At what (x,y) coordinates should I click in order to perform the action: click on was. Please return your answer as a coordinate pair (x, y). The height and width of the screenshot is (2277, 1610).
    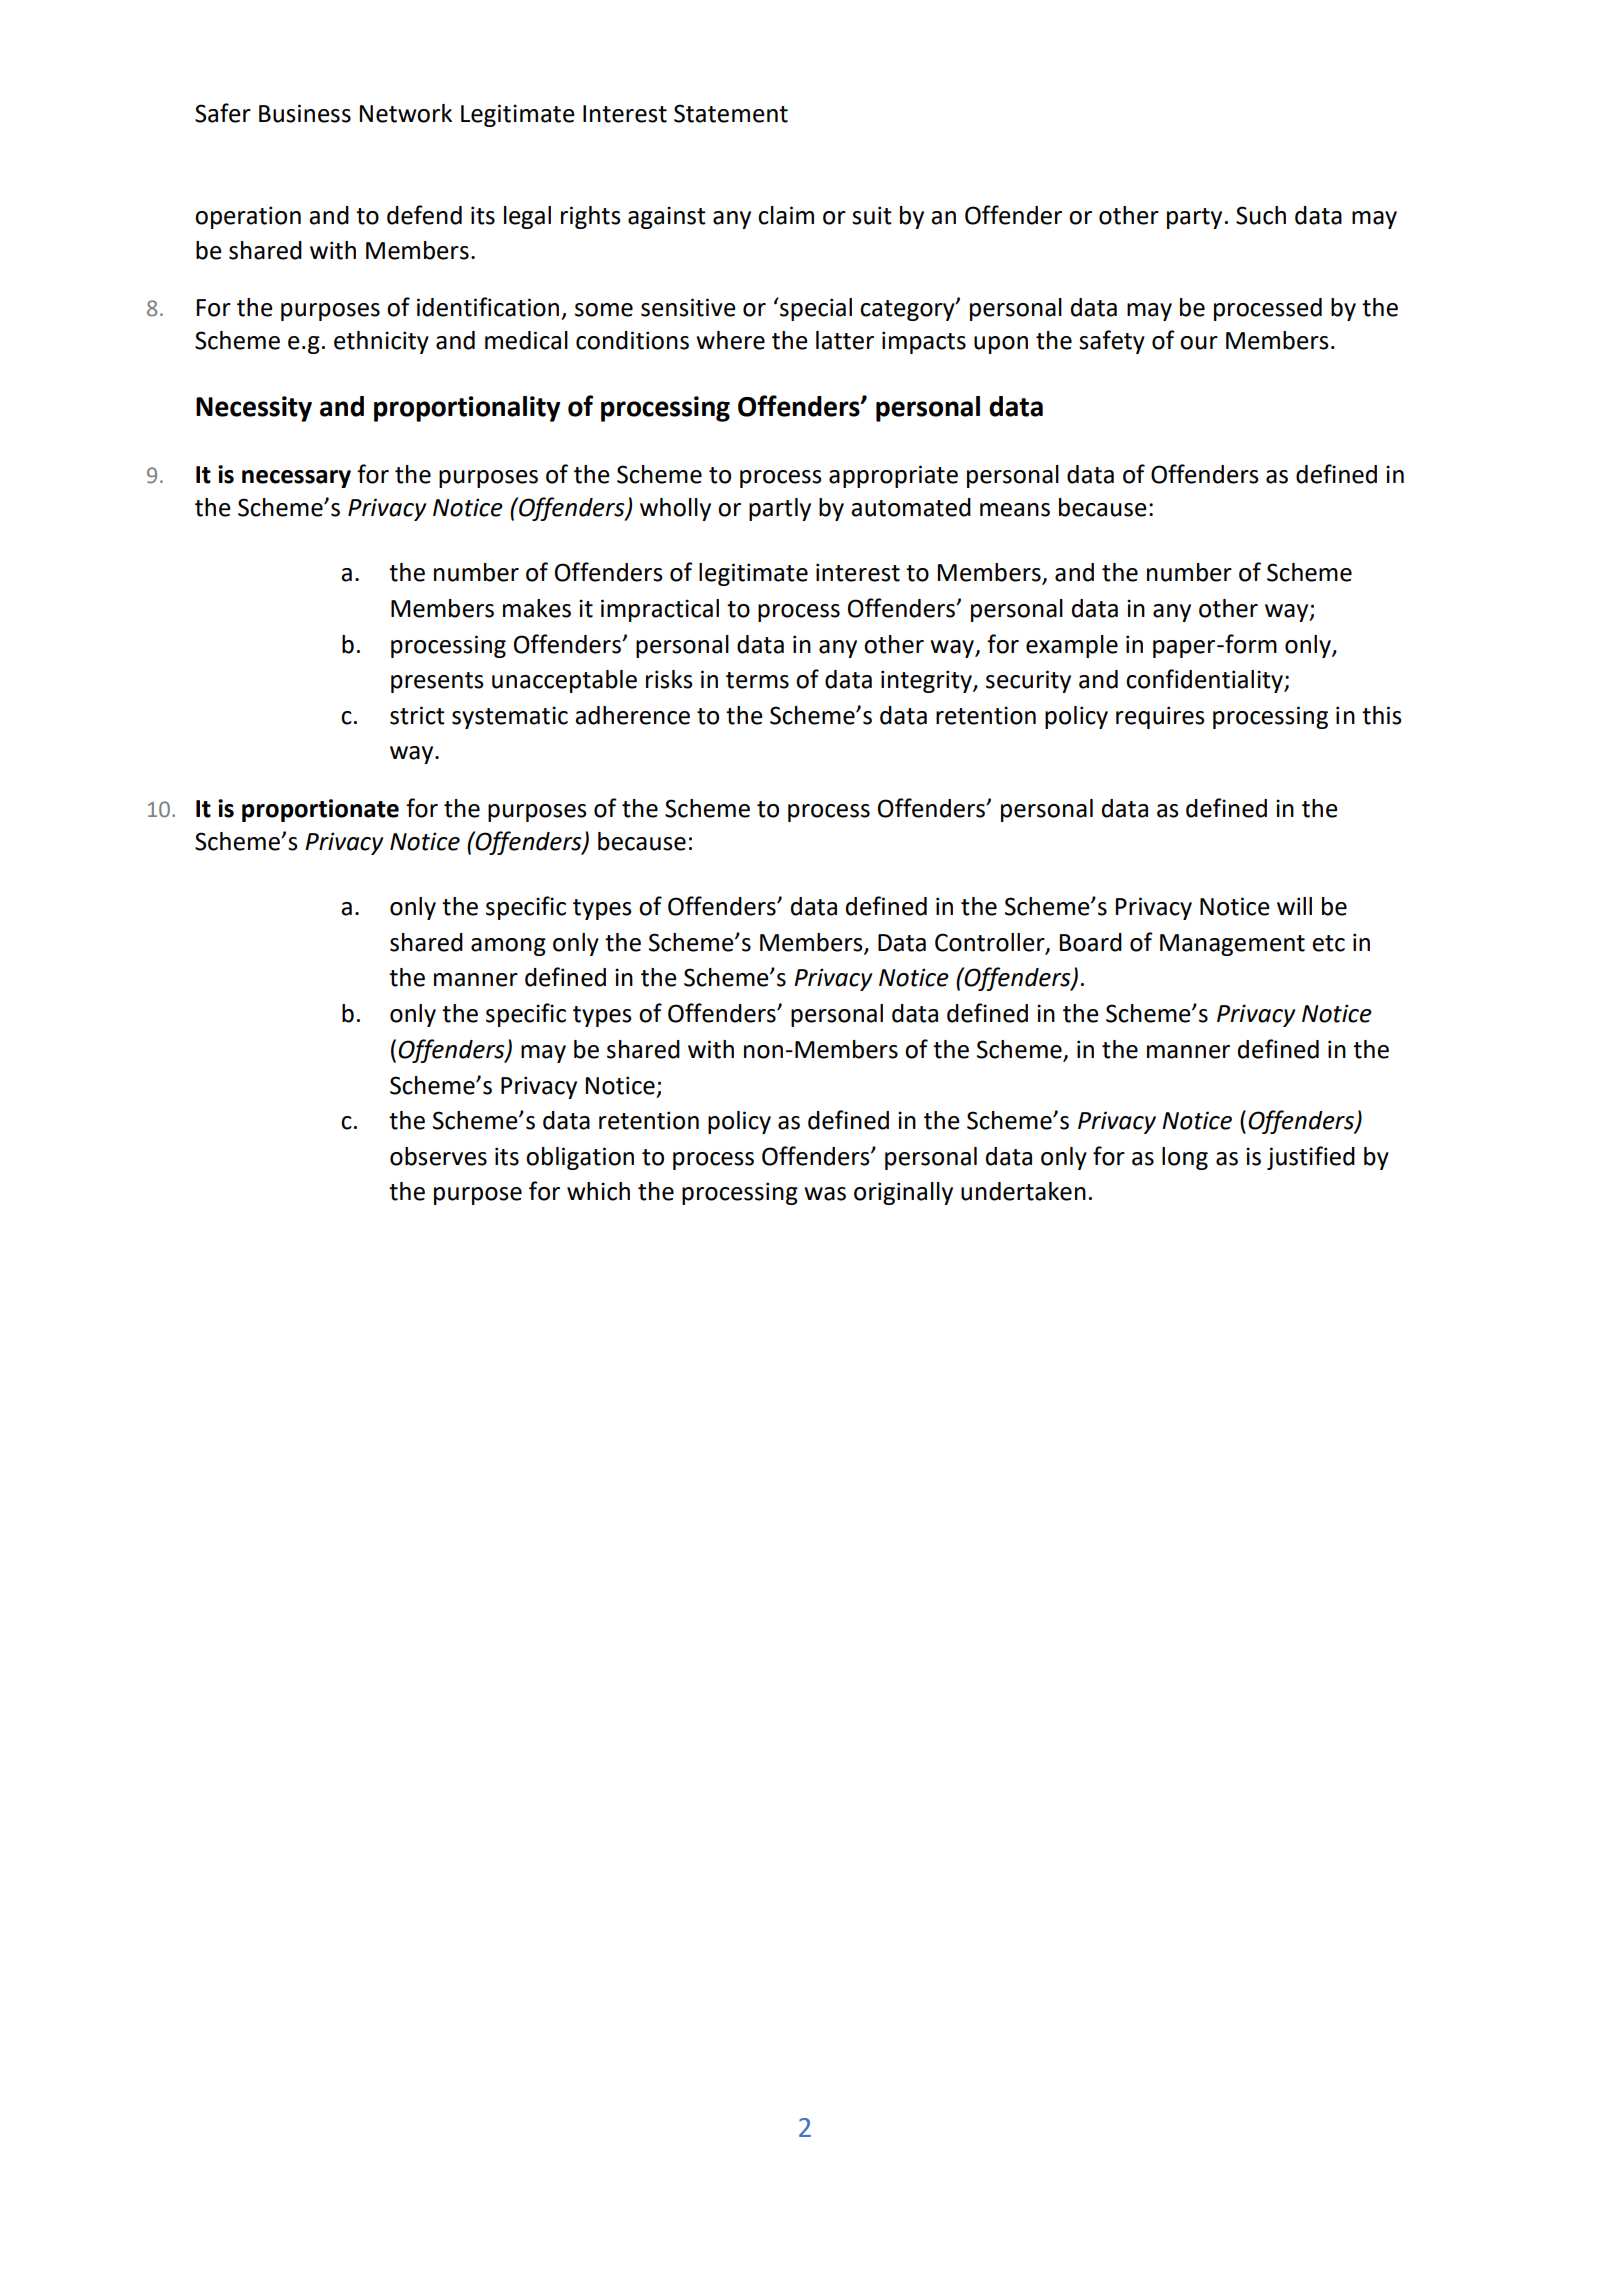
    Looking at the image, I should click on (825, 1194).
